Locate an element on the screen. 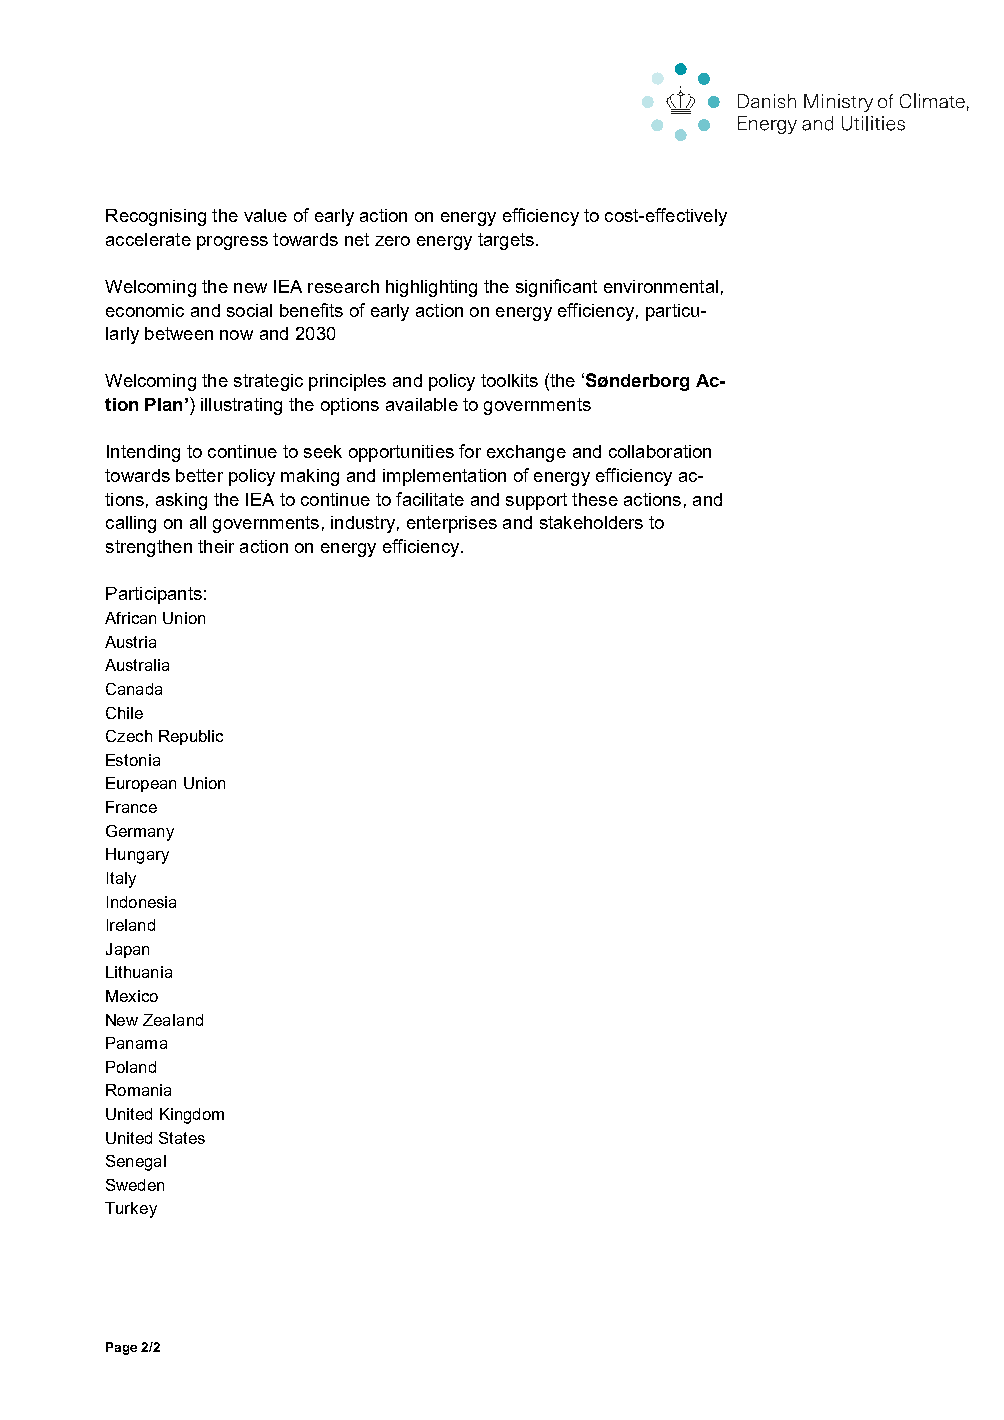 This screenshot has height=1420, width=1004. stakeholders is located at coordinates (591, 522).
